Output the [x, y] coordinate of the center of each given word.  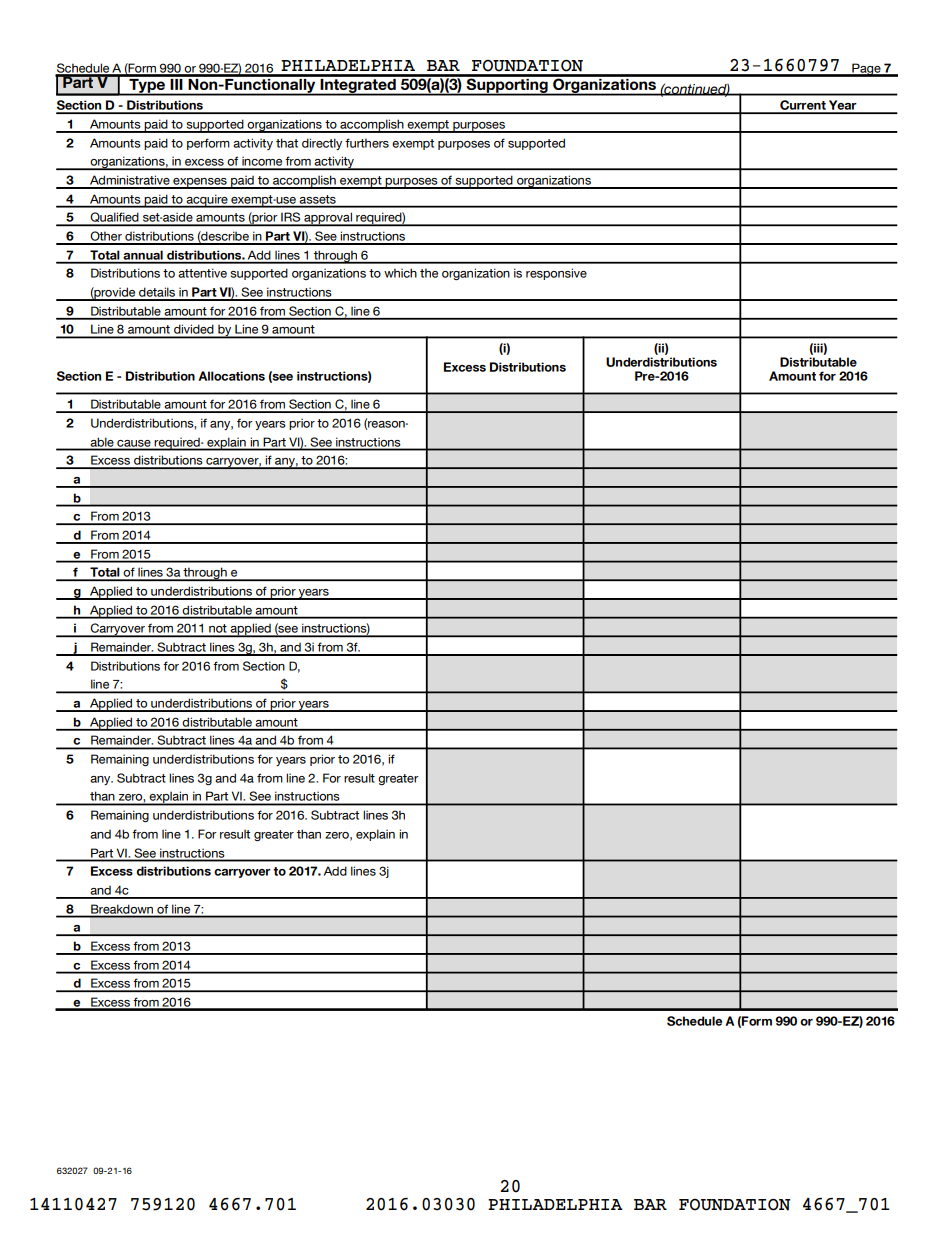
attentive [202, 273]
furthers [367, 143]
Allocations [231, 376]
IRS [291, 218]
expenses [200, 183]
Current [803, 106]
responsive [556, 274]
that [287, 143]
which [400, 273]
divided [194, 331]
